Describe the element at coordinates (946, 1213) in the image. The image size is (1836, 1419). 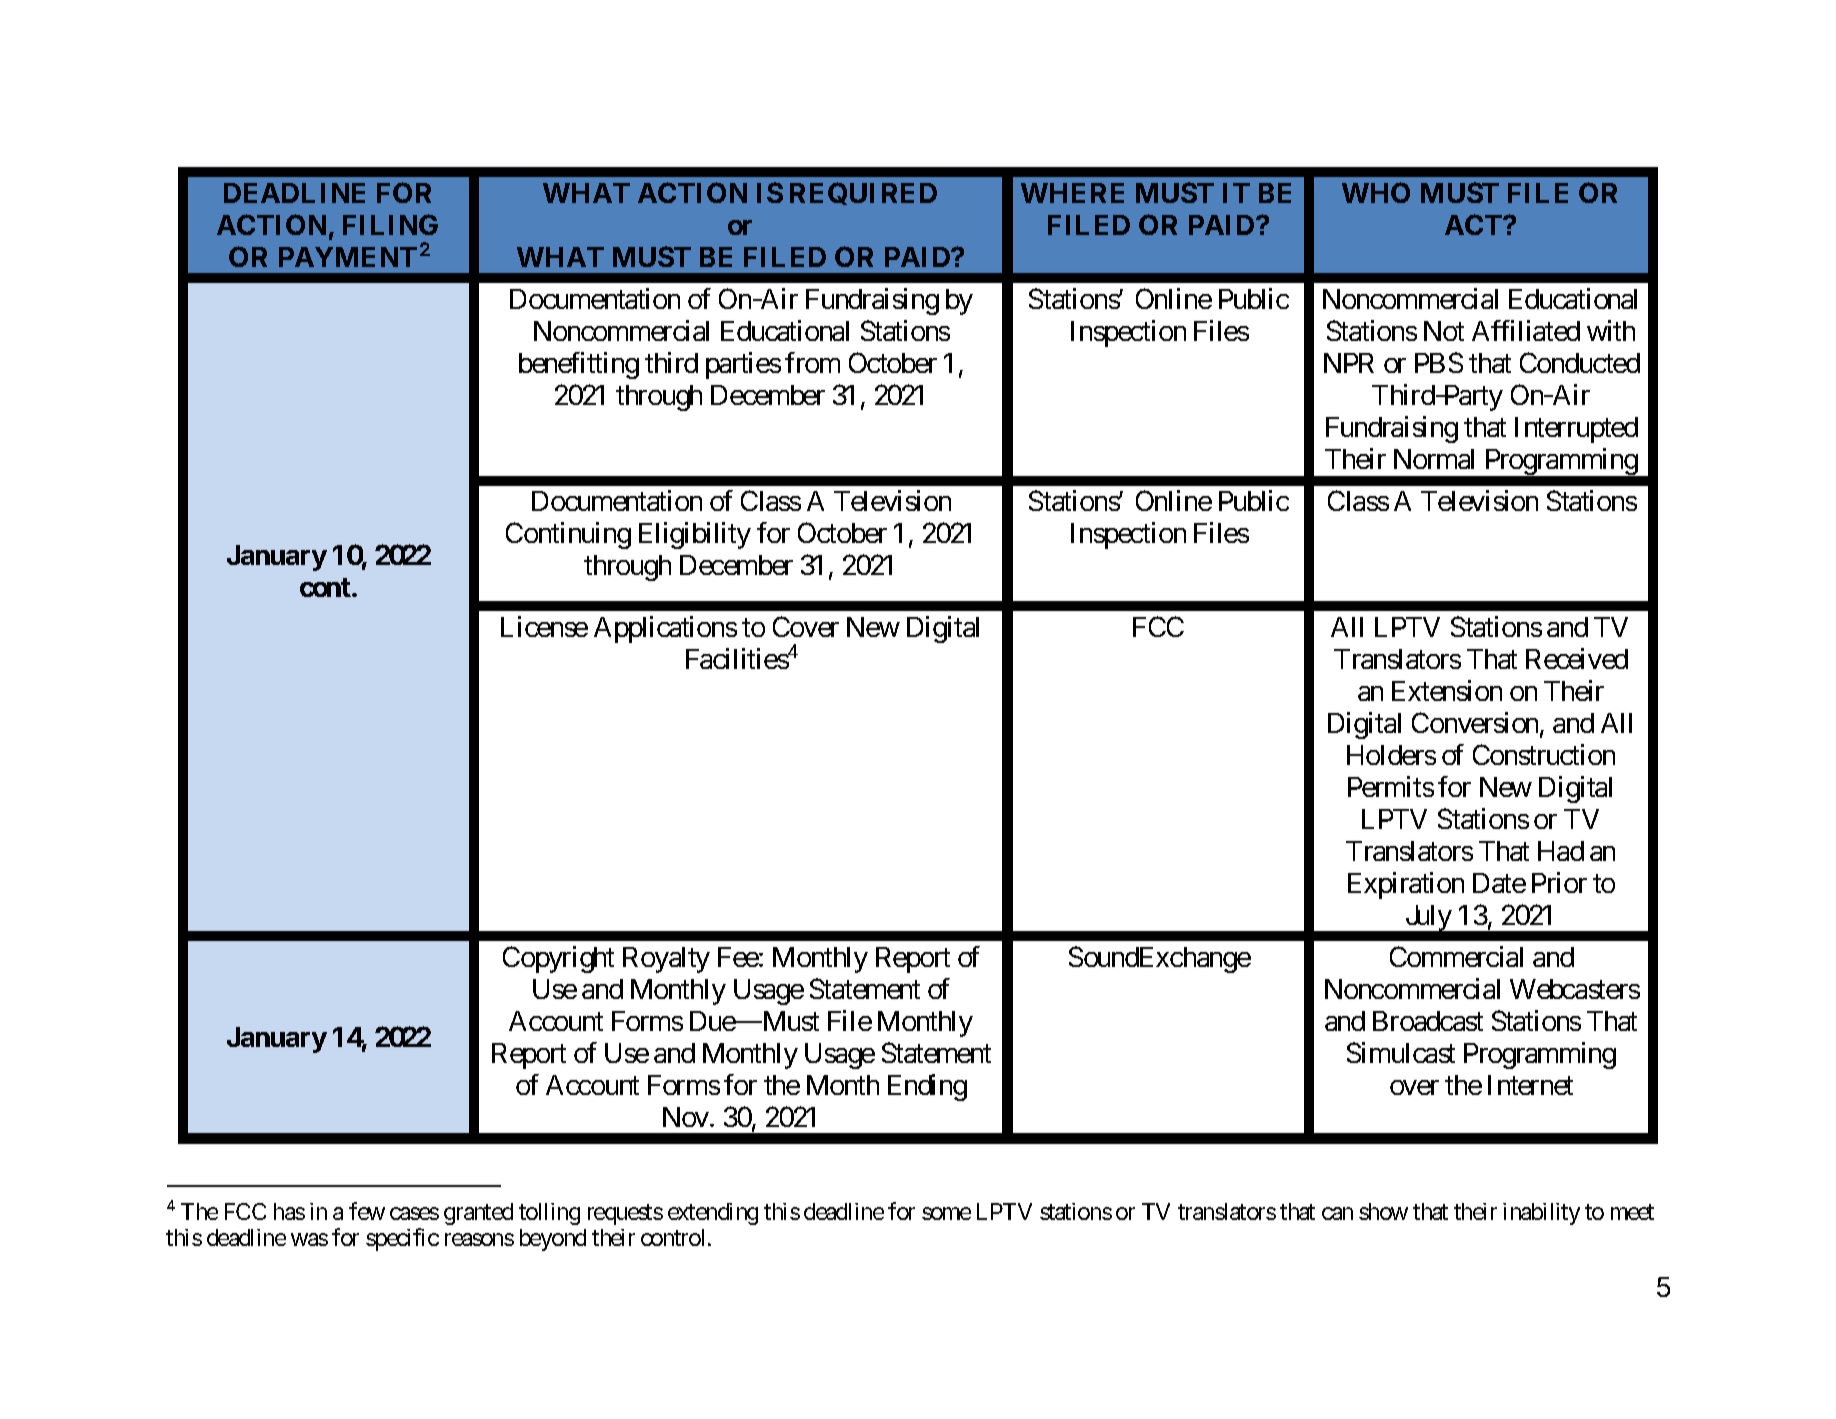
I see `some` at that location.
